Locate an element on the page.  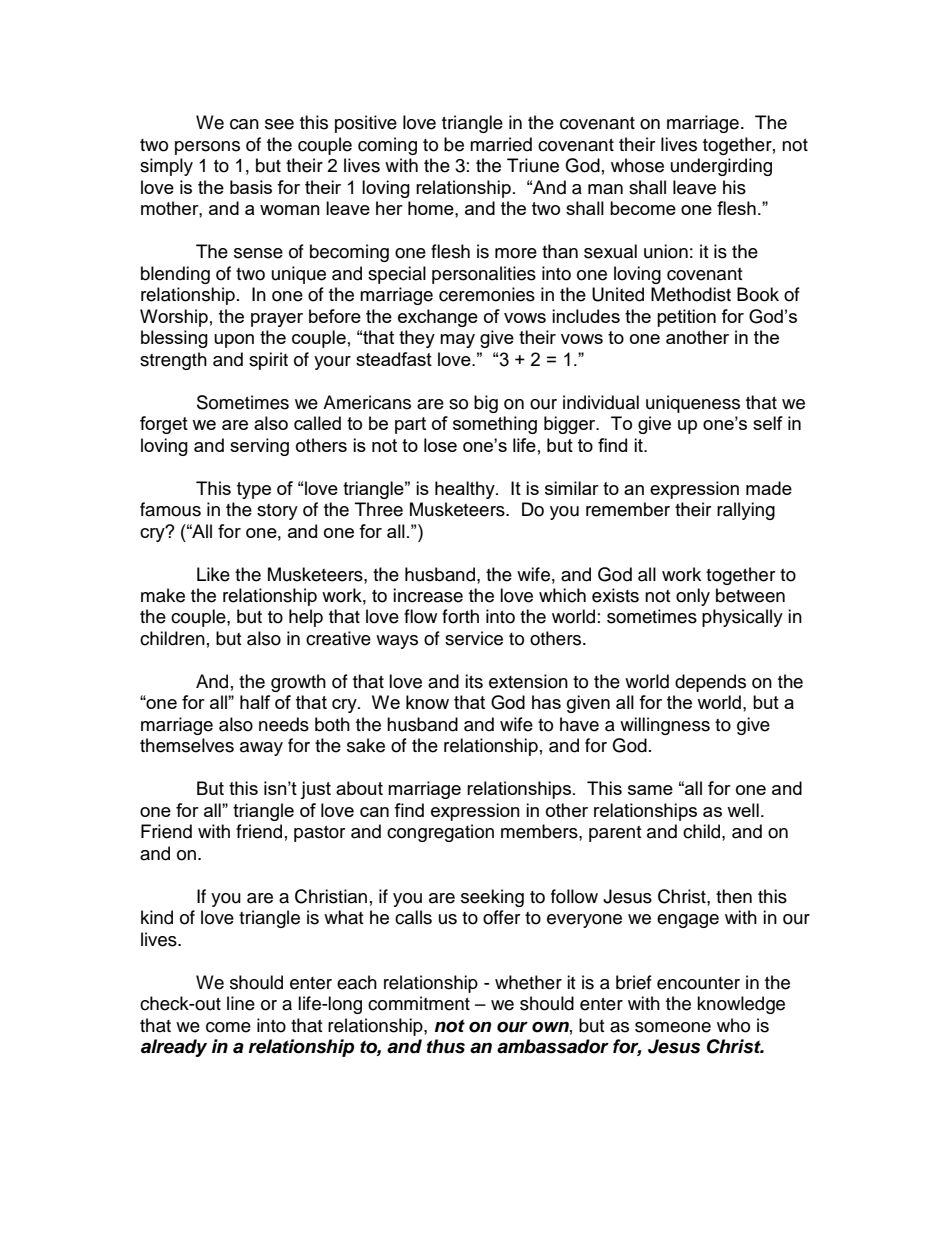
line is located at coordinates (241, 1003).
